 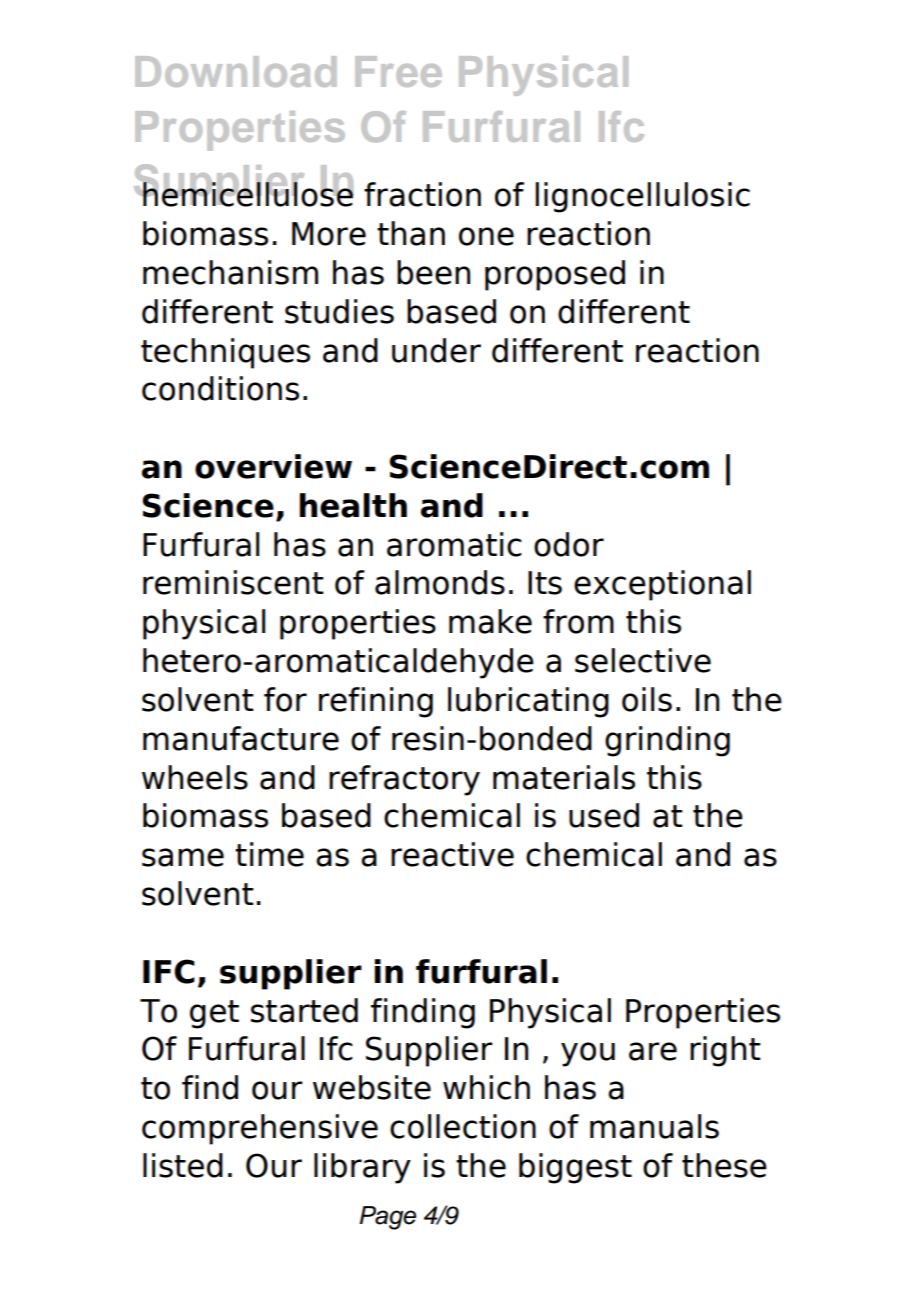 What do you see at coordinates (604, 815) in the screenshot?
I see `used` at bounding box center [604, 815].
